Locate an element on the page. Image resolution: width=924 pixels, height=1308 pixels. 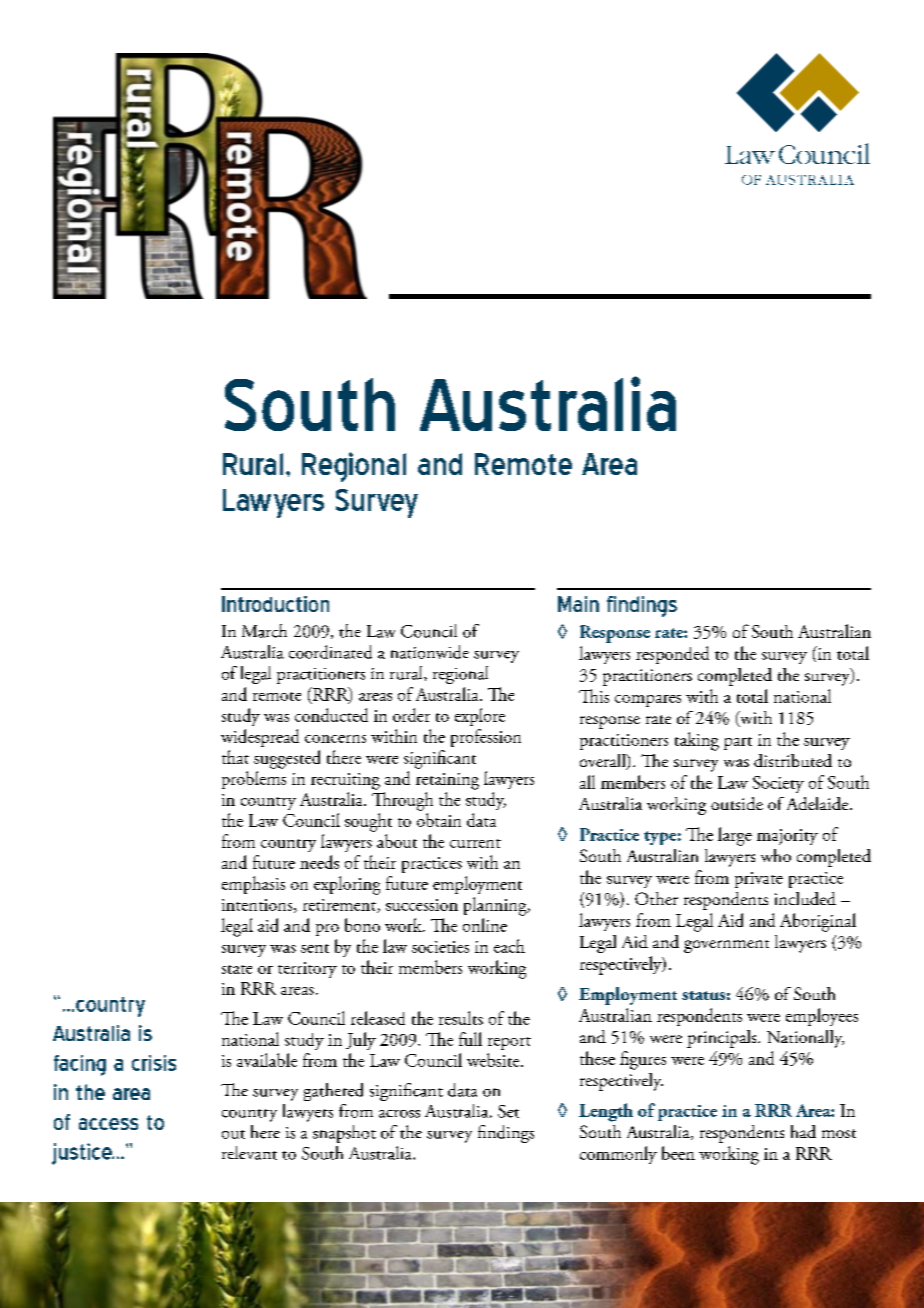
nationwide is located at coordinates (430, 652).
